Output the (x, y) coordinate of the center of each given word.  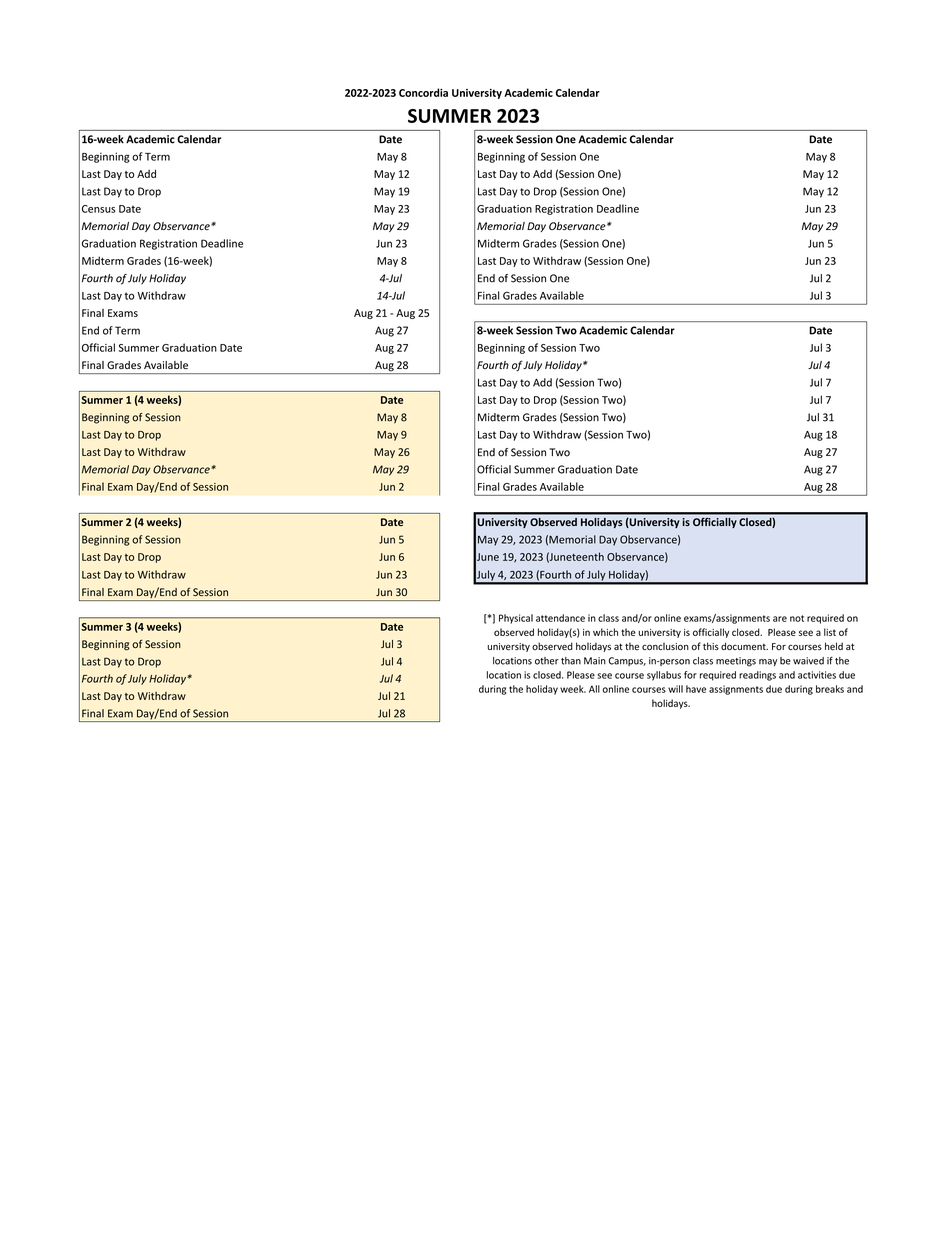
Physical (516, 619)
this (711, 646)
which (605, 632)
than (571, 661)
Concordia (423, 92)
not (797, 618)
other (547, 661)
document (744, 646)
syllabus (664, 676)
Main (595, 661)
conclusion (665, 646)
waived (808, 661)
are (780, 619)
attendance (560, 618)
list (830, 632)
